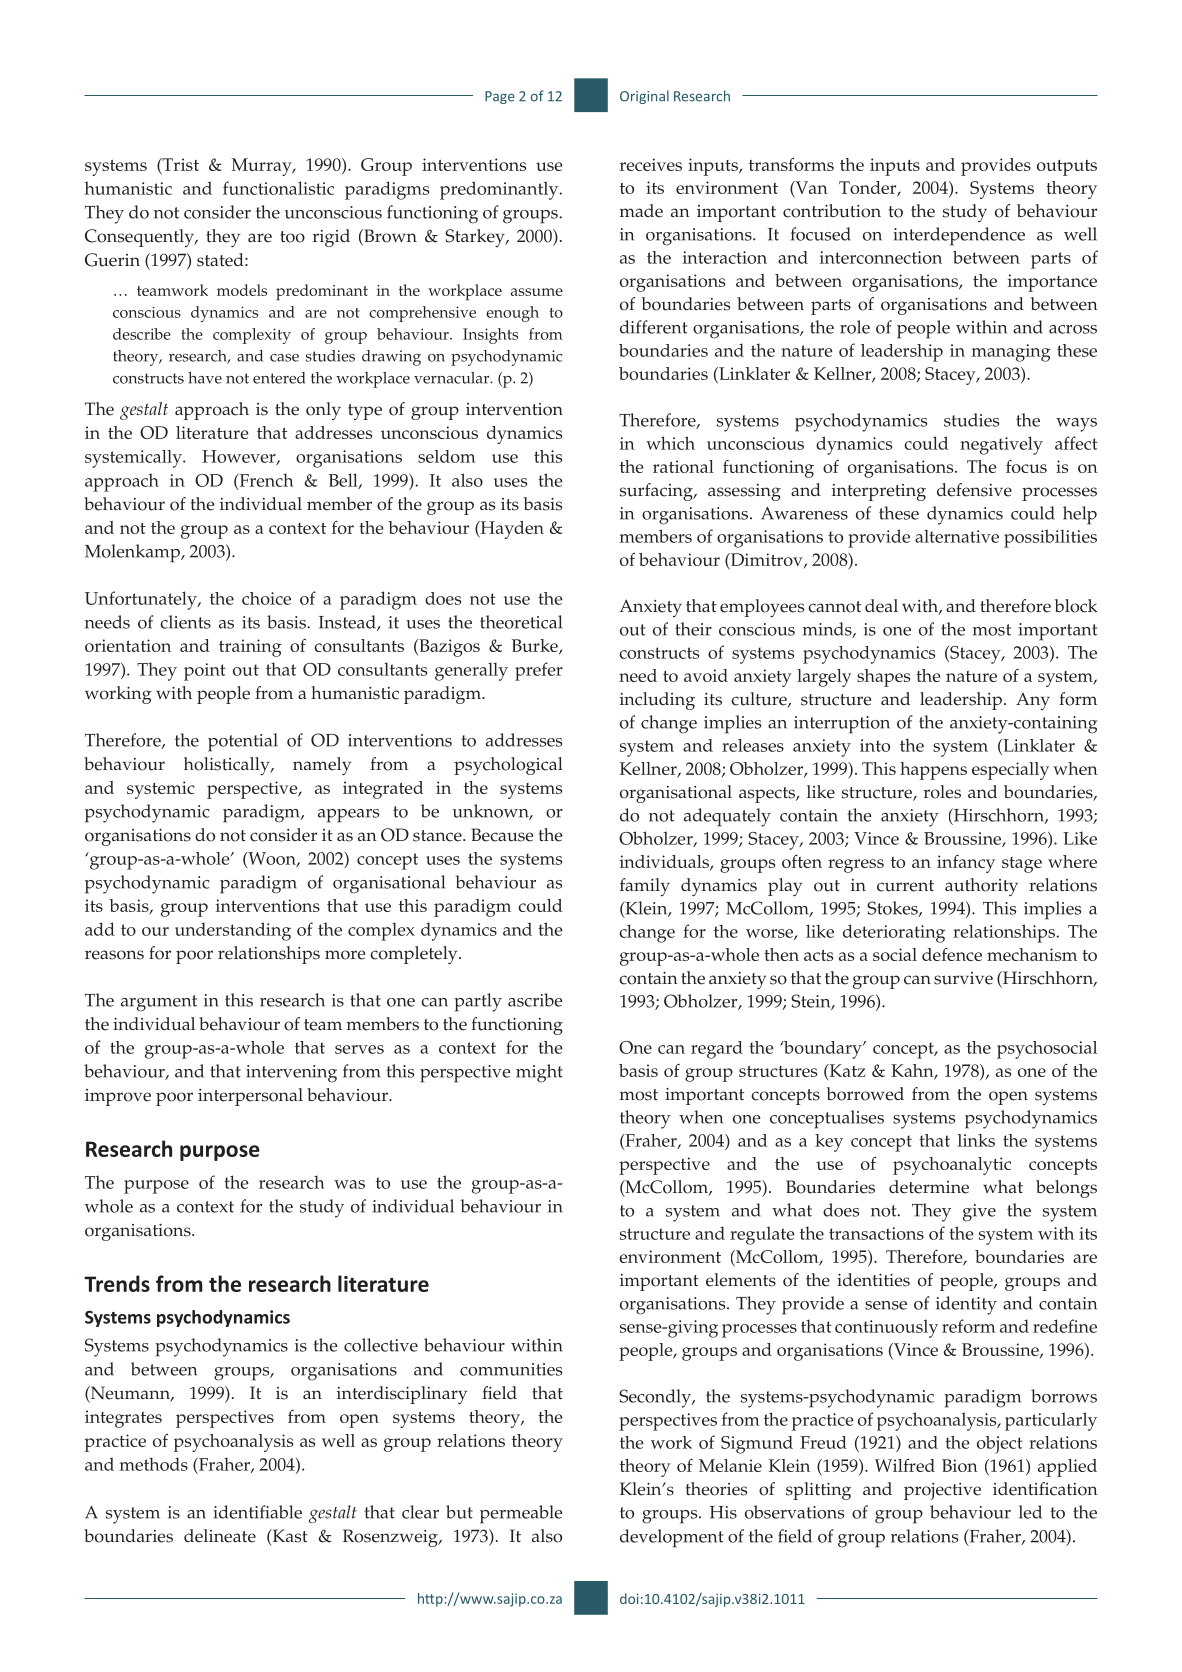 Image resolution: width=1182 pixels, height=1672 pixels. Describe the element at coordinates (539, 1073) in the screenshot. I see `might` at that location.
